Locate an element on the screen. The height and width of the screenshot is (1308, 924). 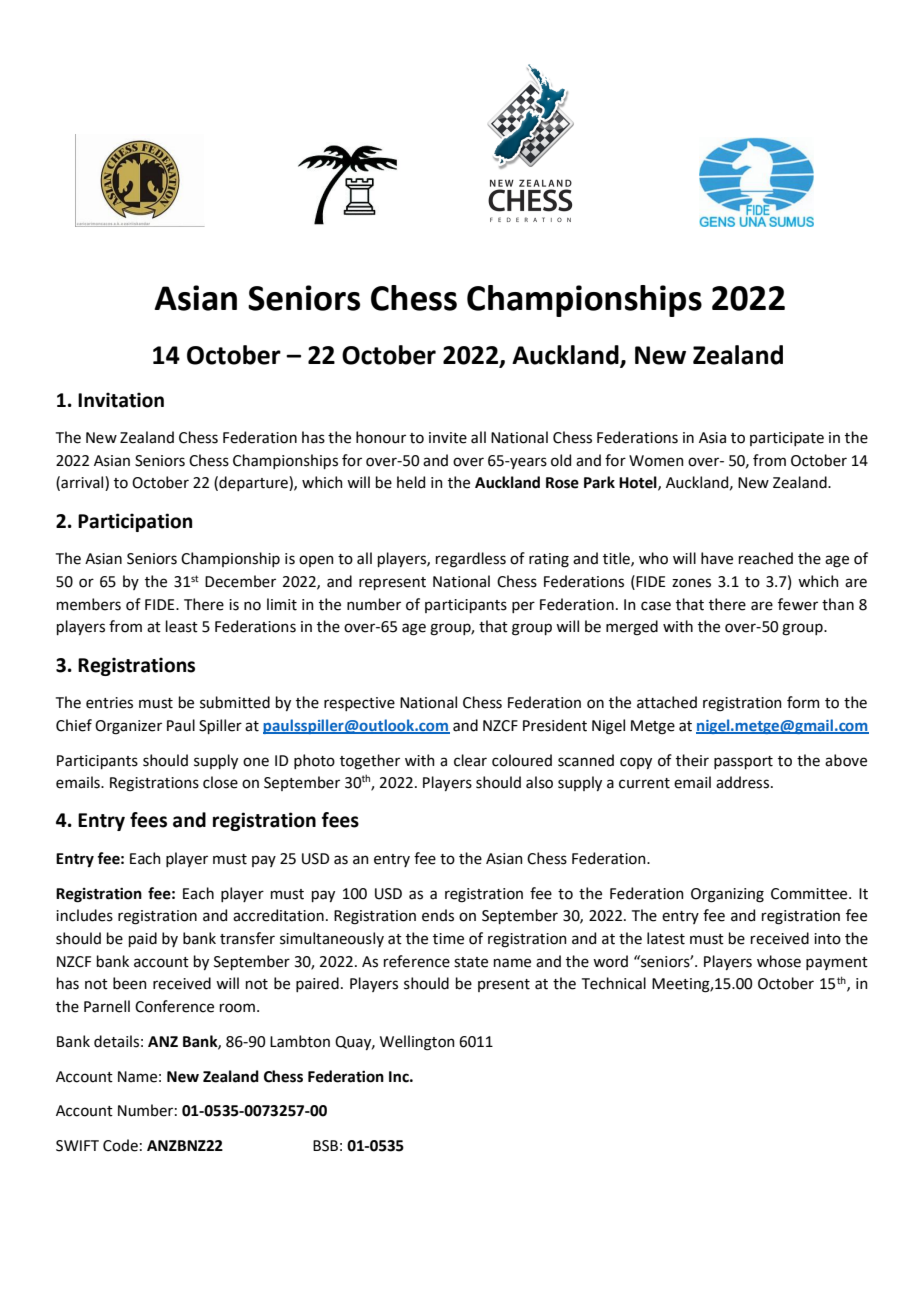
Wellington is located at coordinates (417, 1043).
